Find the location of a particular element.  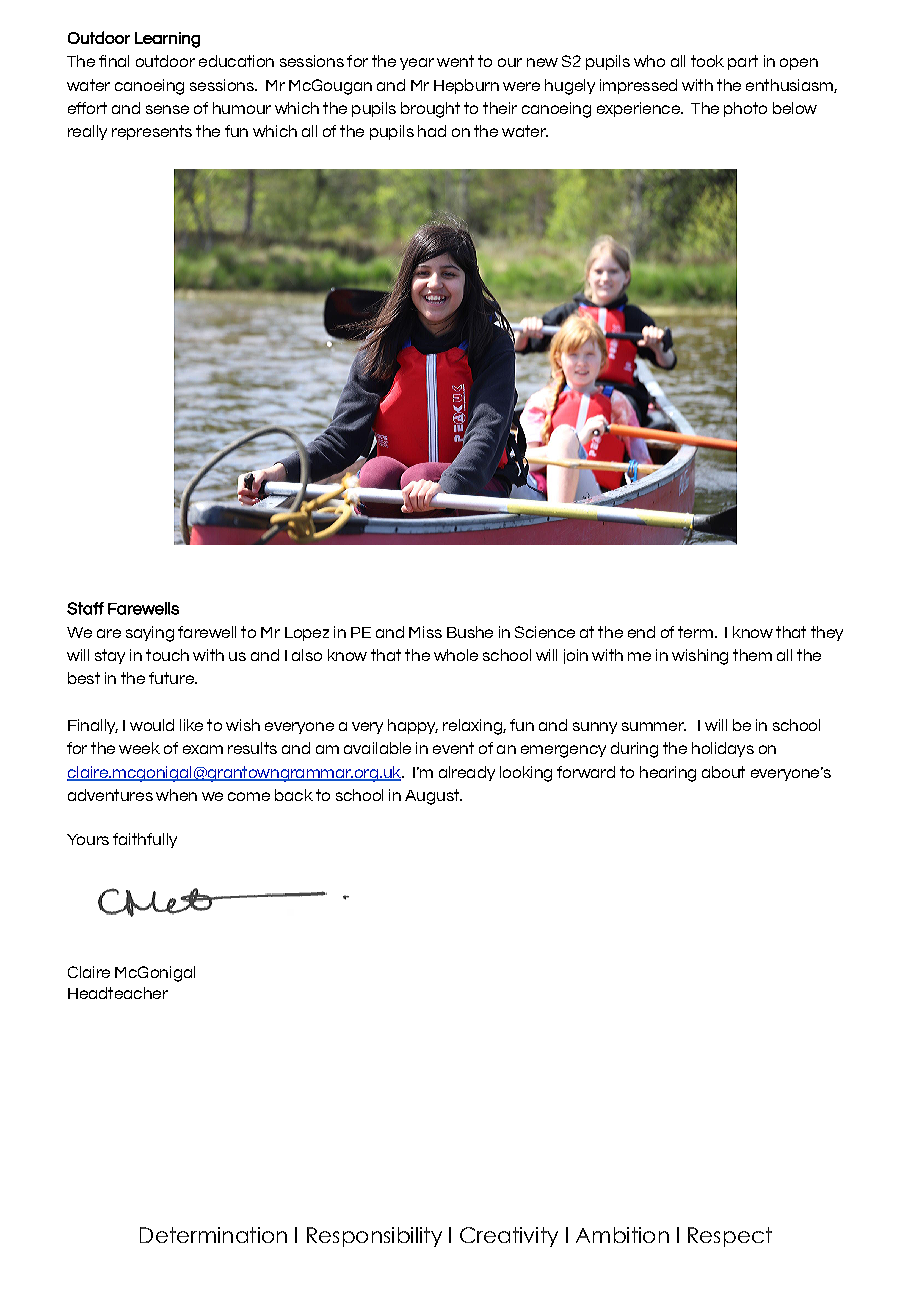

they is located at coordinates (827, 633).
